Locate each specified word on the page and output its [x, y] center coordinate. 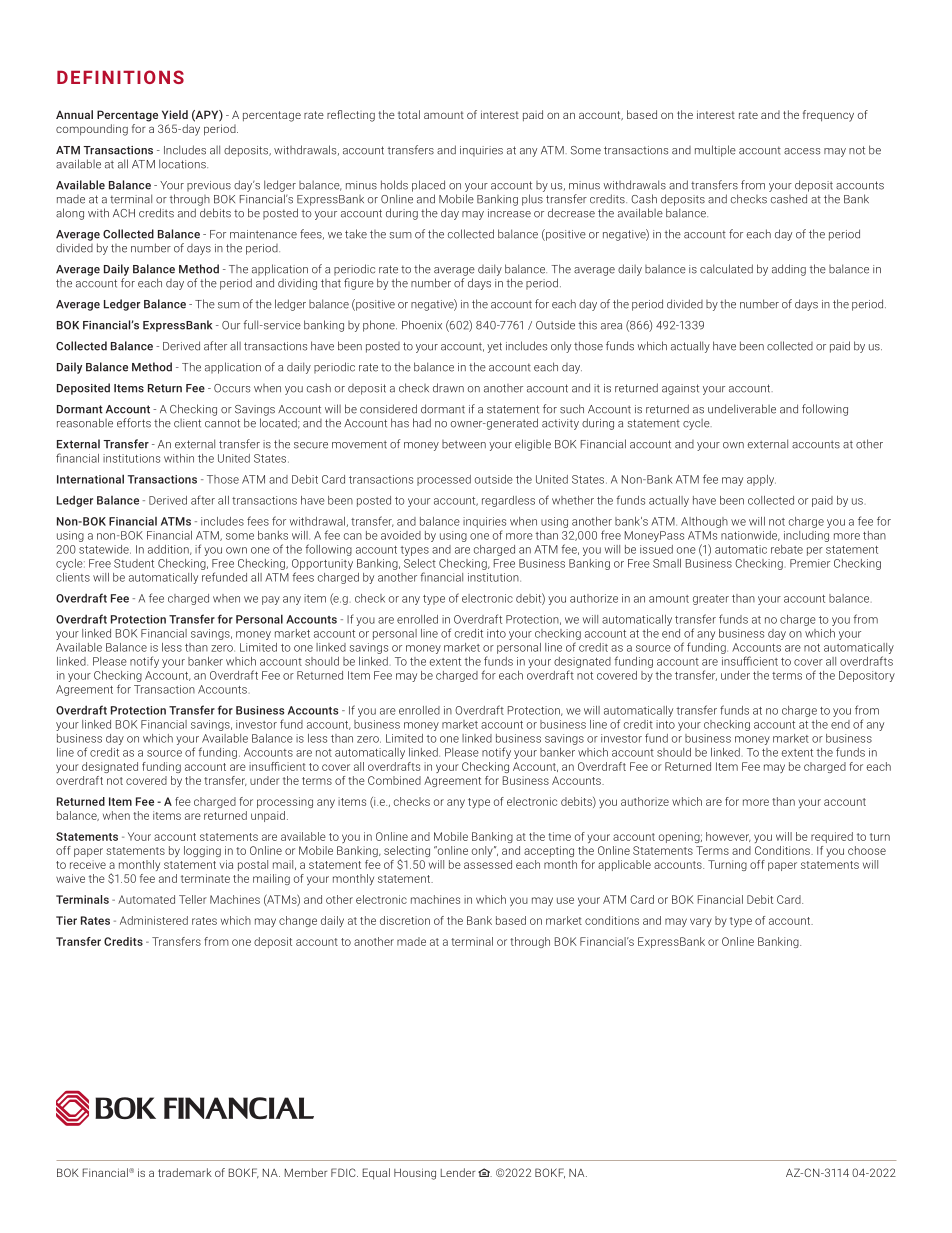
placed [428, 186]
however [728, 837]
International [90, 479]
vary [701, 922]
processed [444, 480]
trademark [185, 1172]
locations [183, 164]
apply [761, 480]
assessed [488, 864]
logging [202, 851]
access [802, 151]
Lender [458, 1172]
